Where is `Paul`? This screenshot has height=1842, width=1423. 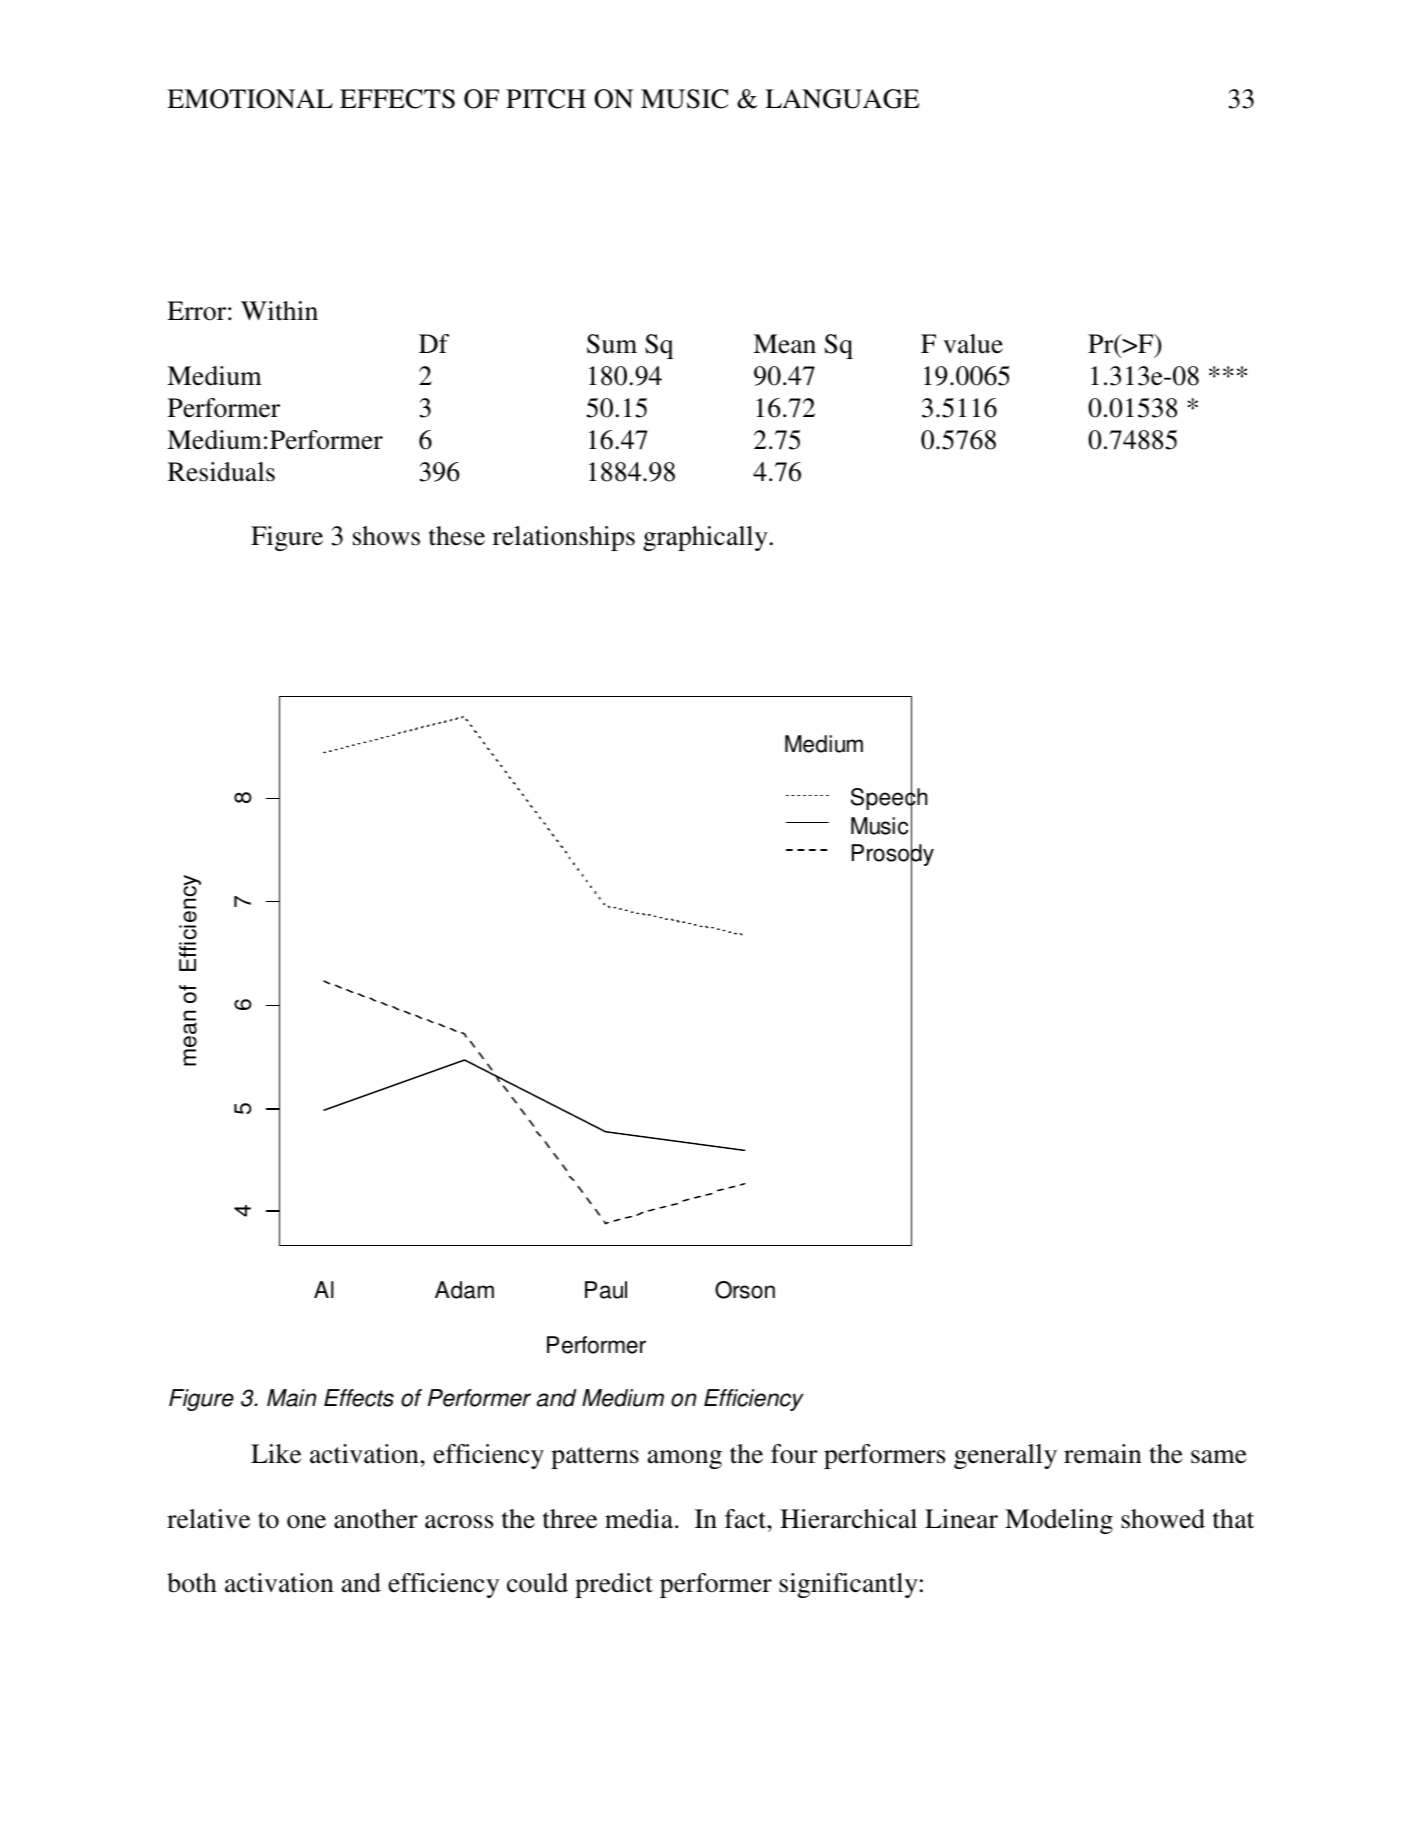 Paul is located at coordinates (606, 1290).
